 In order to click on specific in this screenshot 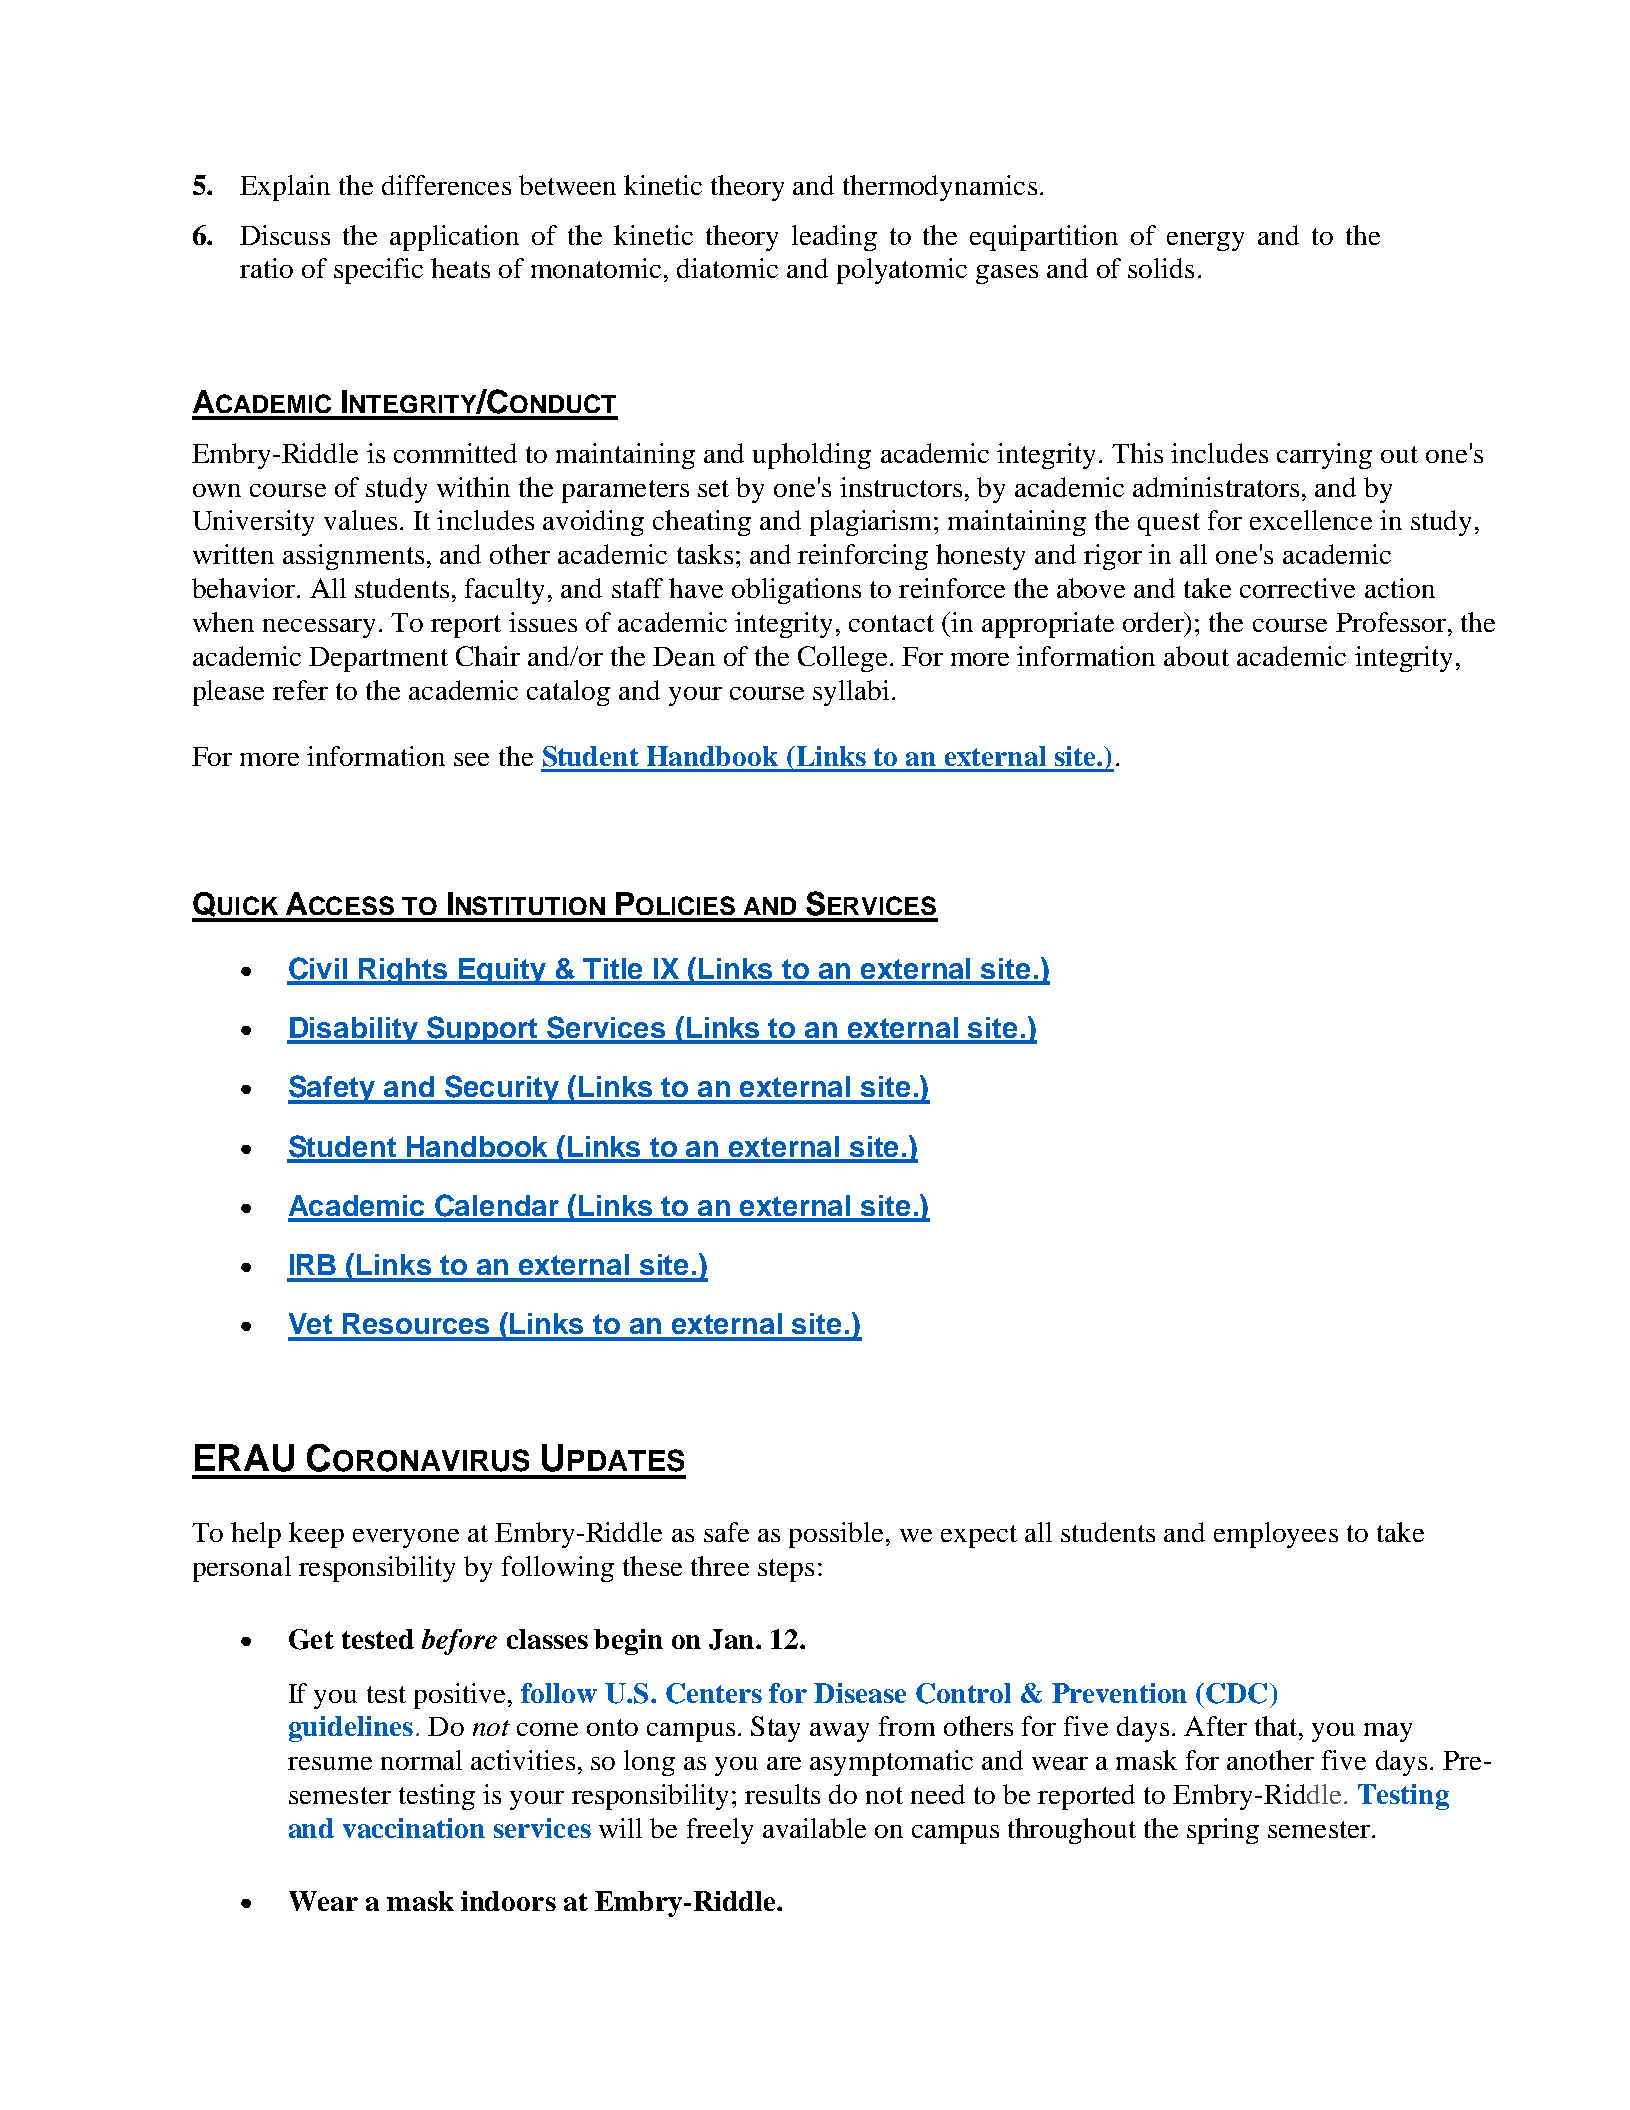, I will do `click(378, 271)`.
